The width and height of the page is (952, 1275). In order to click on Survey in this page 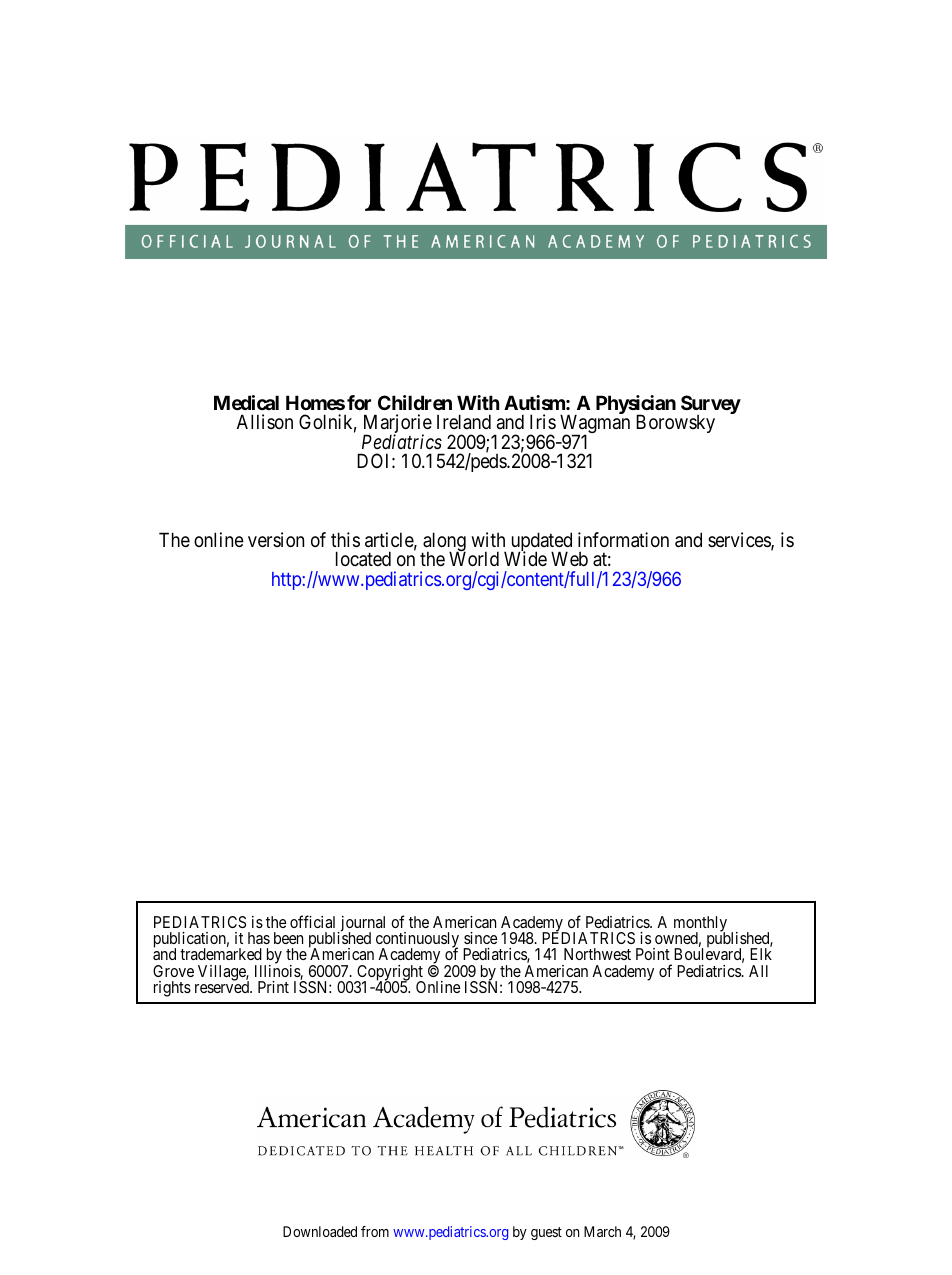, I will do `click(711, 406)`.
